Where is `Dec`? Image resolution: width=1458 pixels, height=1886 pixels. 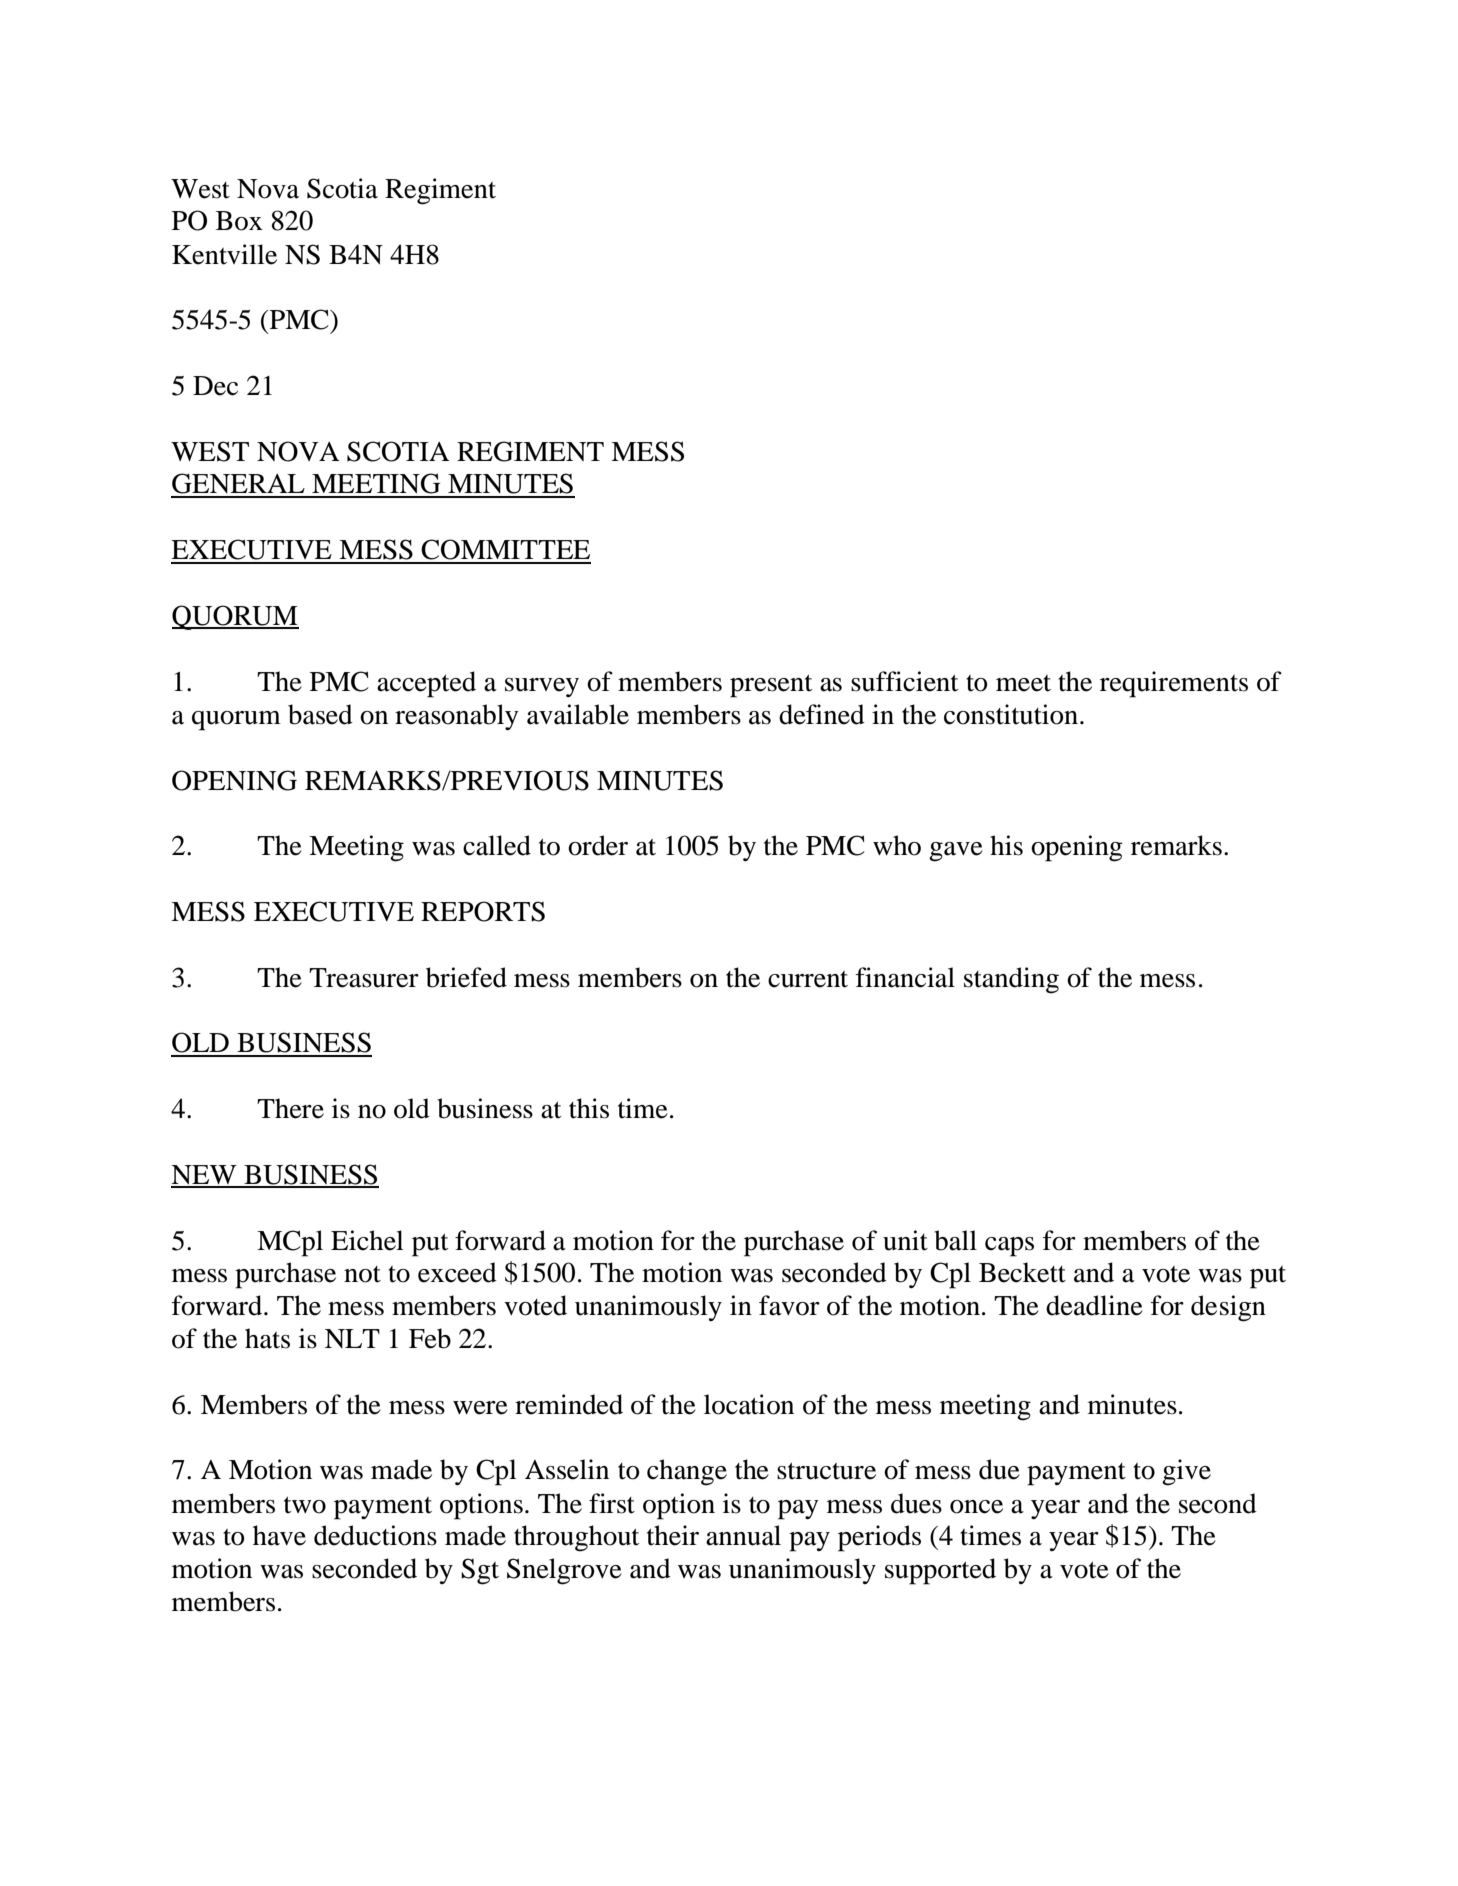 Dec is located at coordinates (215, 386).
